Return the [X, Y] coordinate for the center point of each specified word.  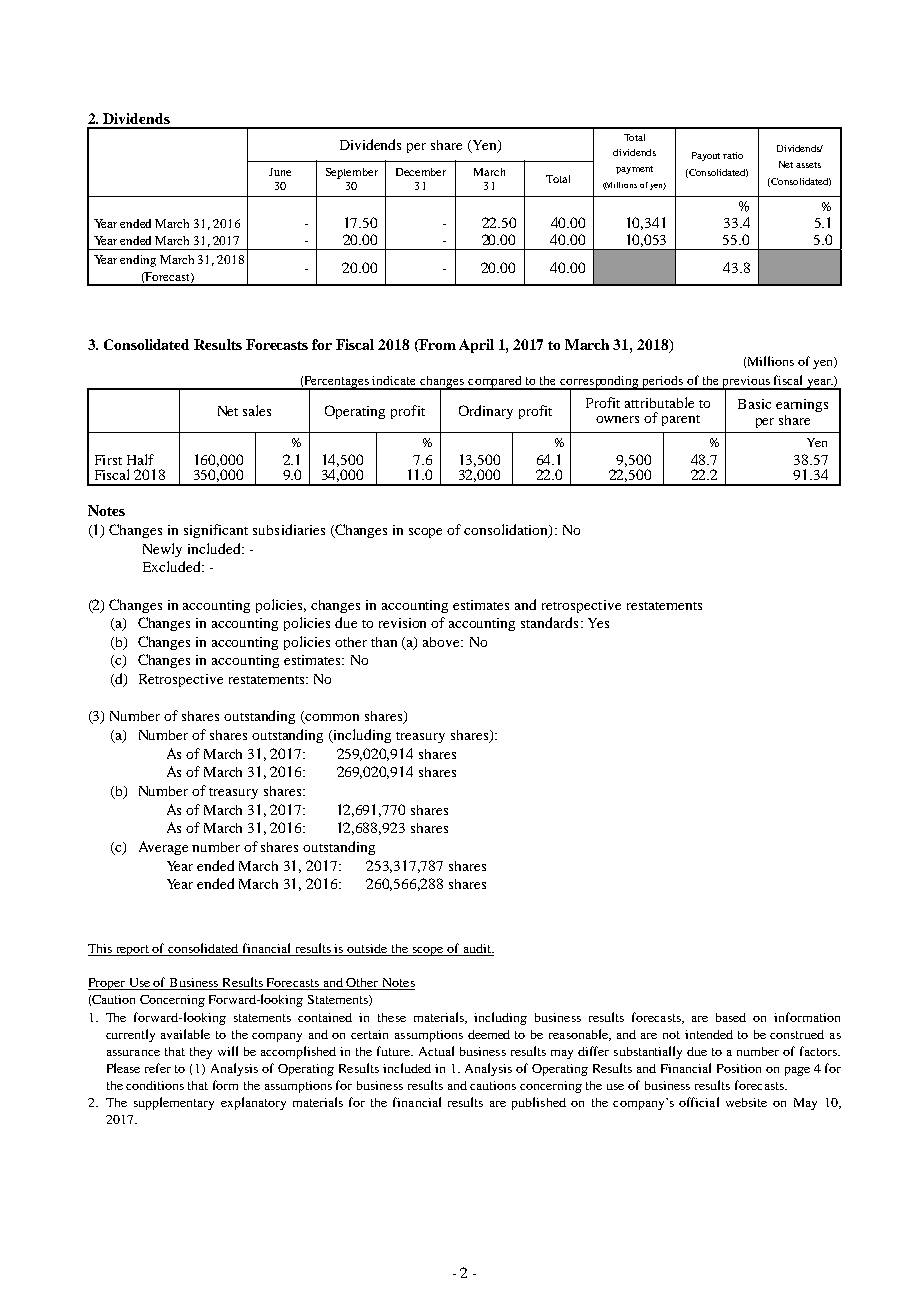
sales [257, 410]
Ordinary [486, 412]
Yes [598, 623]
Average [163, 848]
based [731, 1017]
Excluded [173, 566]
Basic [754, 404]
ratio [733, 155]
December [421, 172]
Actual [436, 1051]
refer [158, 1068]
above [443, 642]
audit [477, 950]
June [280, 172]
